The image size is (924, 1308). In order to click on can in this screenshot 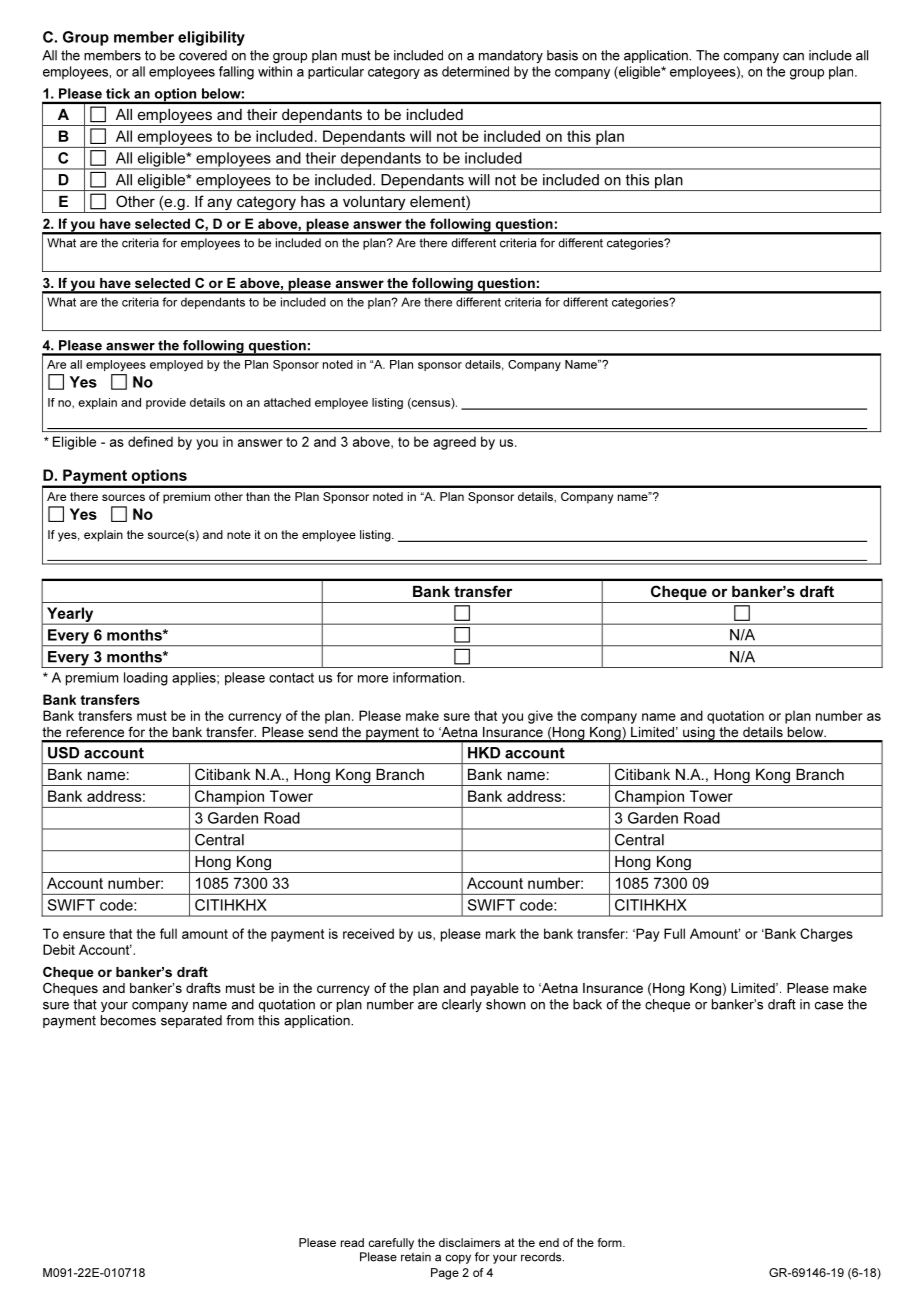, I will do `click(793, 57)`.
